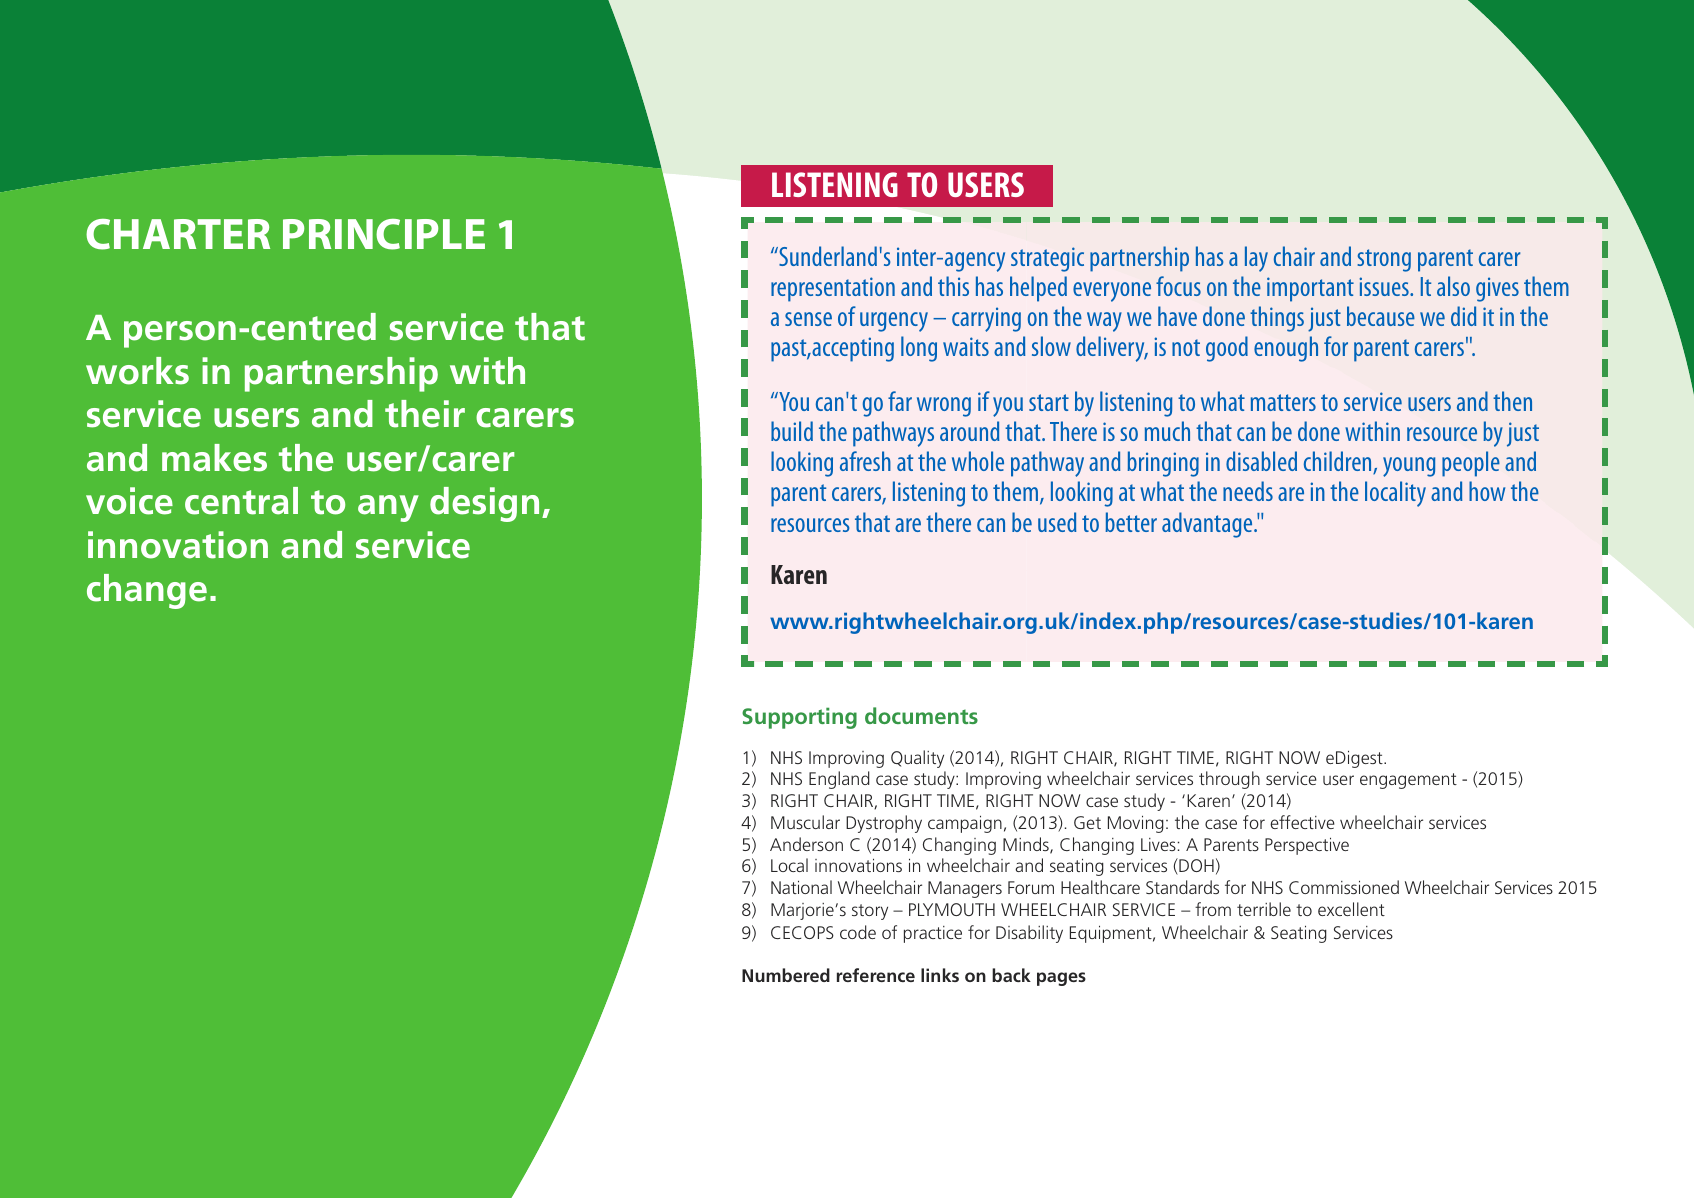 This page has width=1694, height=1198. What do you see at coordinates (147, 591) in the page?
I see `change` at bounding box center [147, 591].
